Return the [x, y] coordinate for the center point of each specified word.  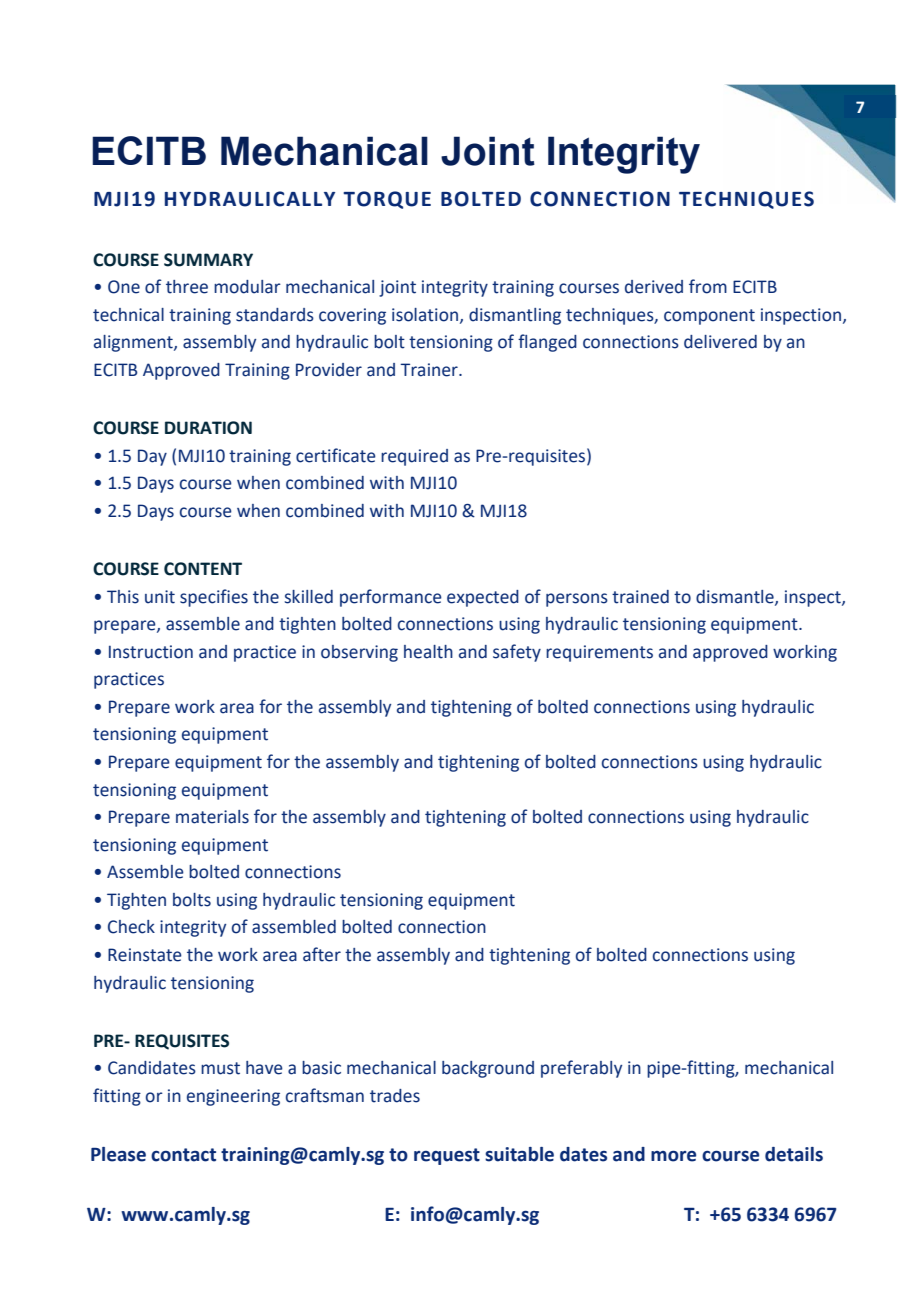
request [447, 1156]
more [673, 1156]
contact [183, 1155]
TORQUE [387, 200]
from [708, 286]
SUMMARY [208, 260]
